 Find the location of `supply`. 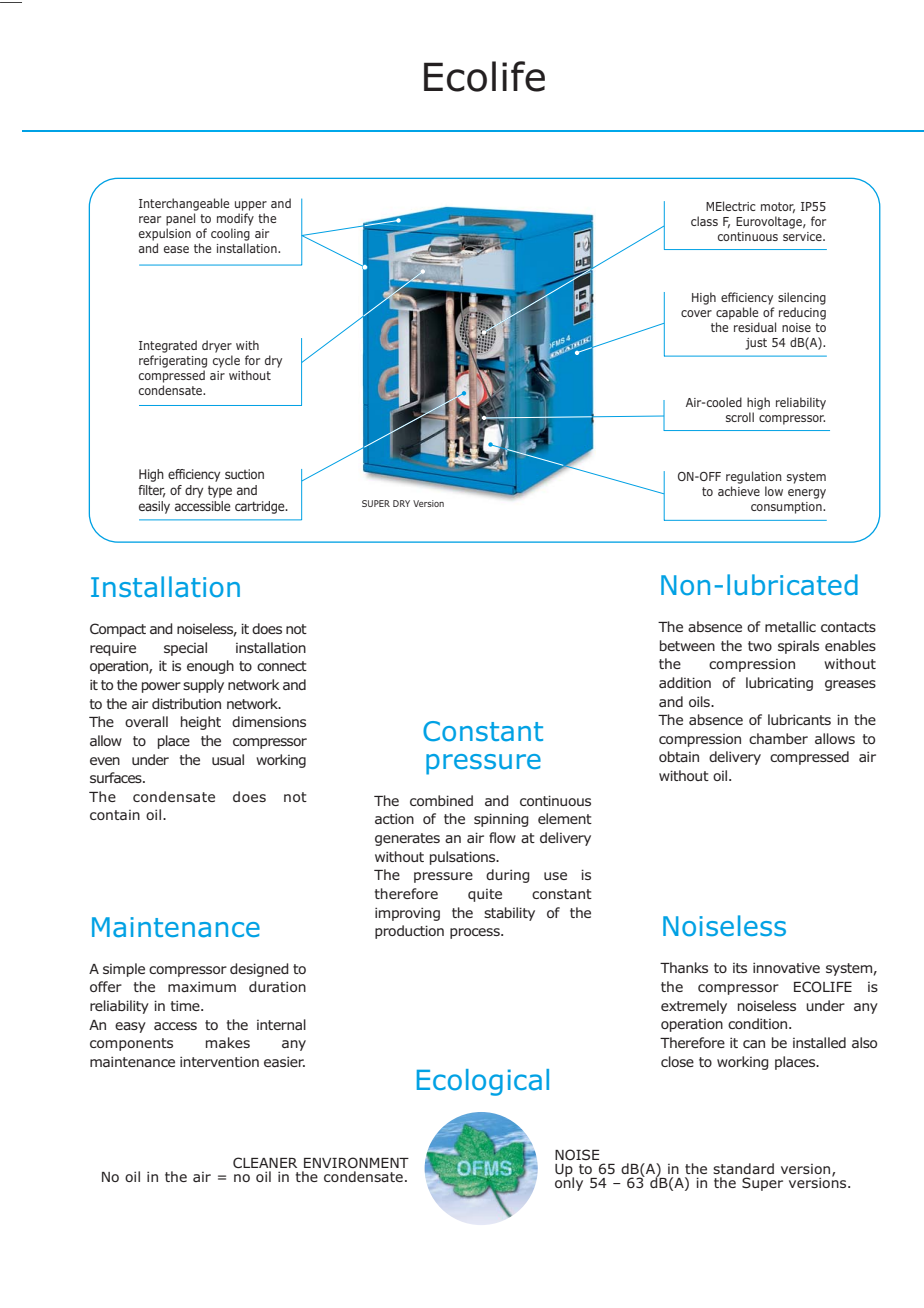

supply is located at coordinates (203, 686).
